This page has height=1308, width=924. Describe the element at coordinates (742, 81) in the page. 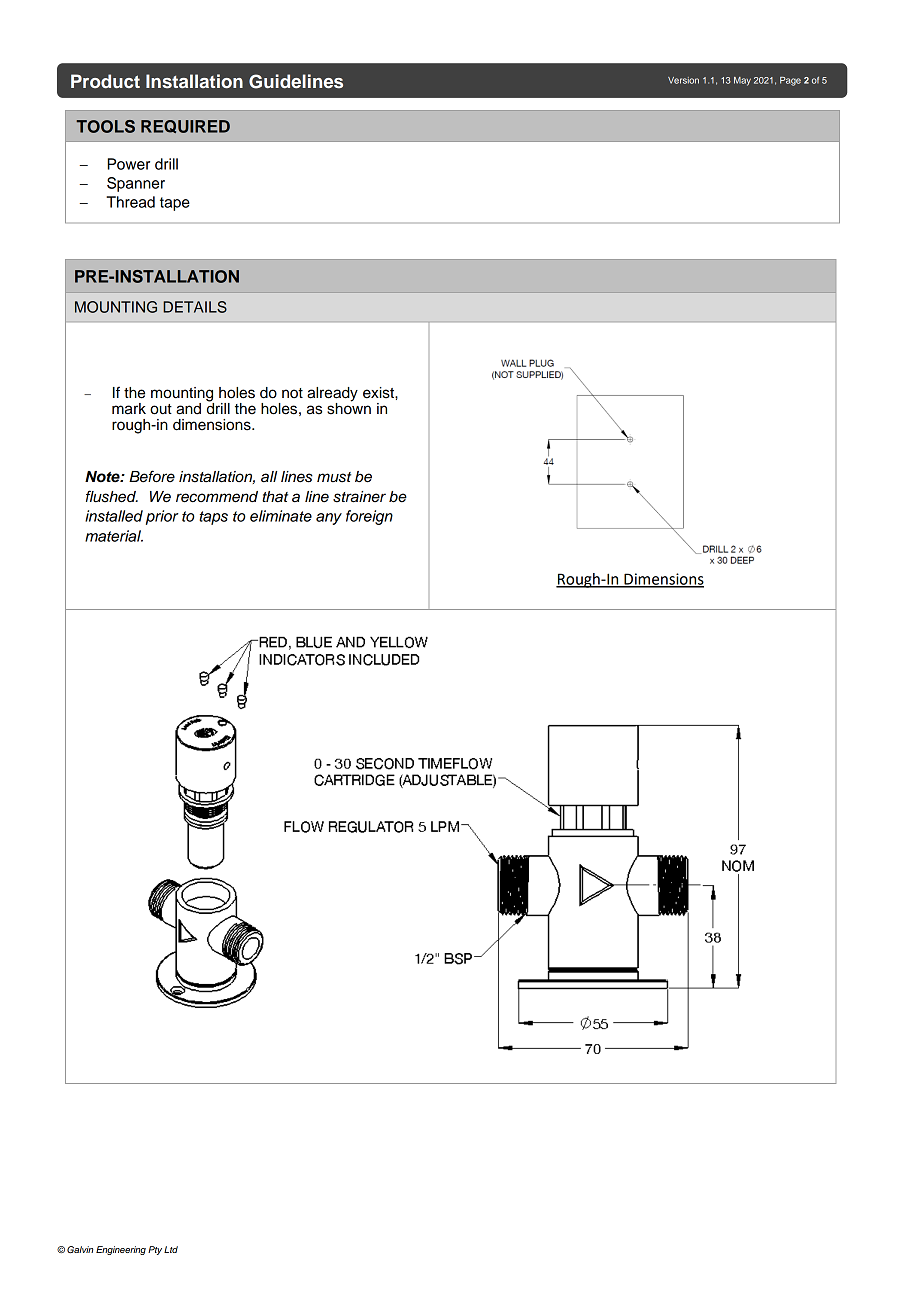

I see `May` at that location.
